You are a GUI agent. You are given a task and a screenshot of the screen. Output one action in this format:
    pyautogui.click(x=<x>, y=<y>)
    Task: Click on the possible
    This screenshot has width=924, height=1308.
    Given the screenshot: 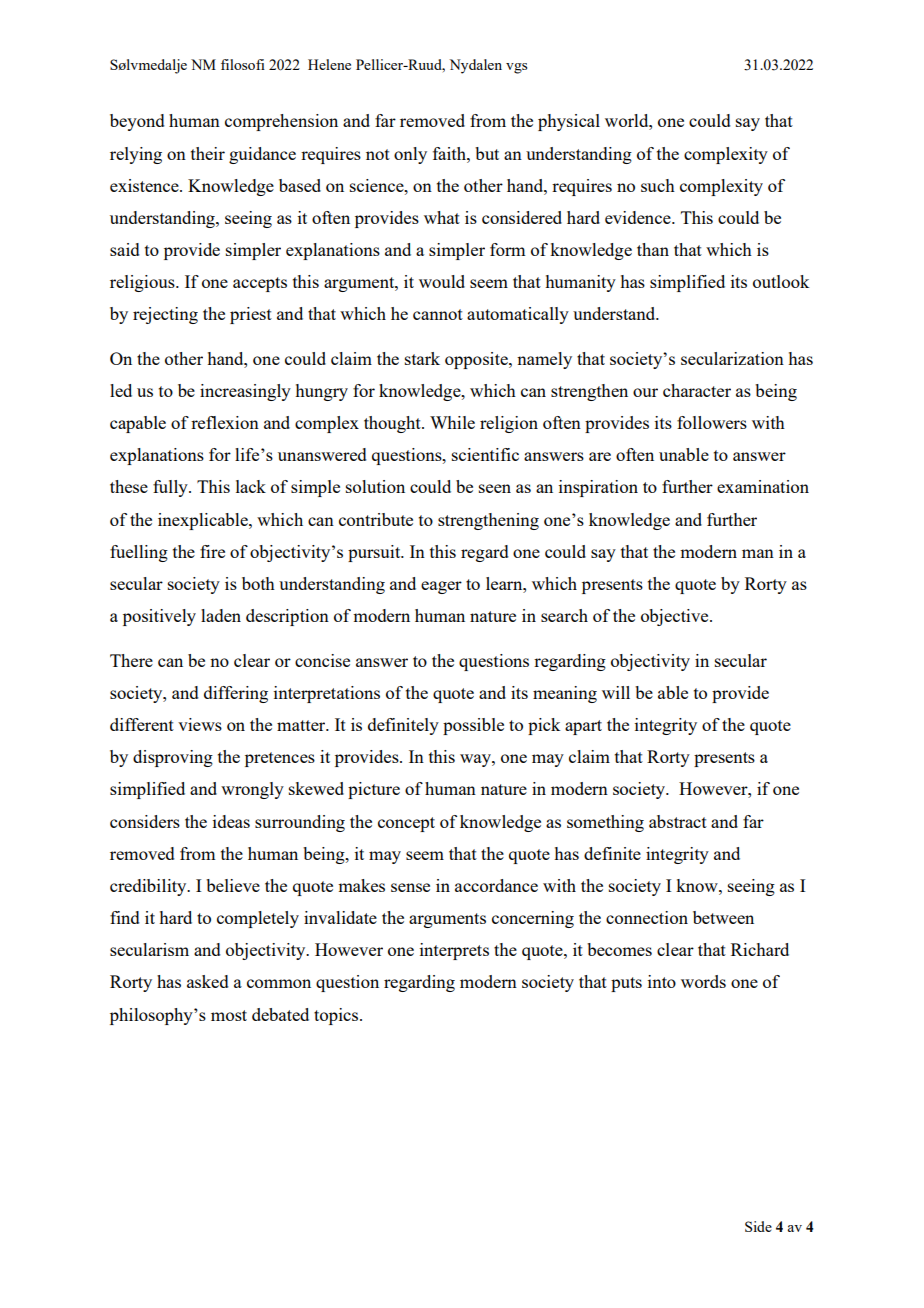 What is the action you would take?
    pyautogui.click(x=473, y=726)
